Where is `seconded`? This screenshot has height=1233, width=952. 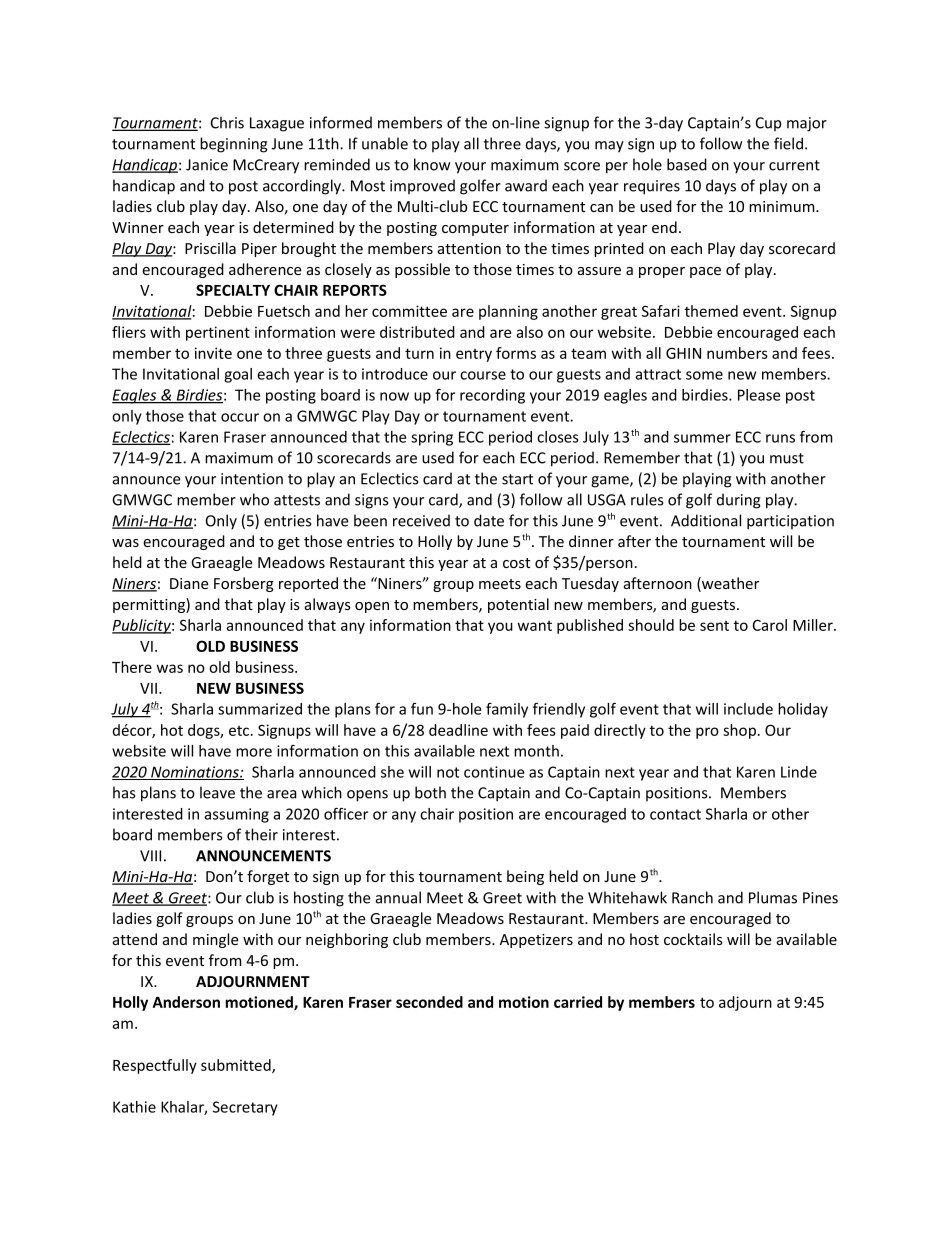 seconded is located at coordinates (429, 1002).
